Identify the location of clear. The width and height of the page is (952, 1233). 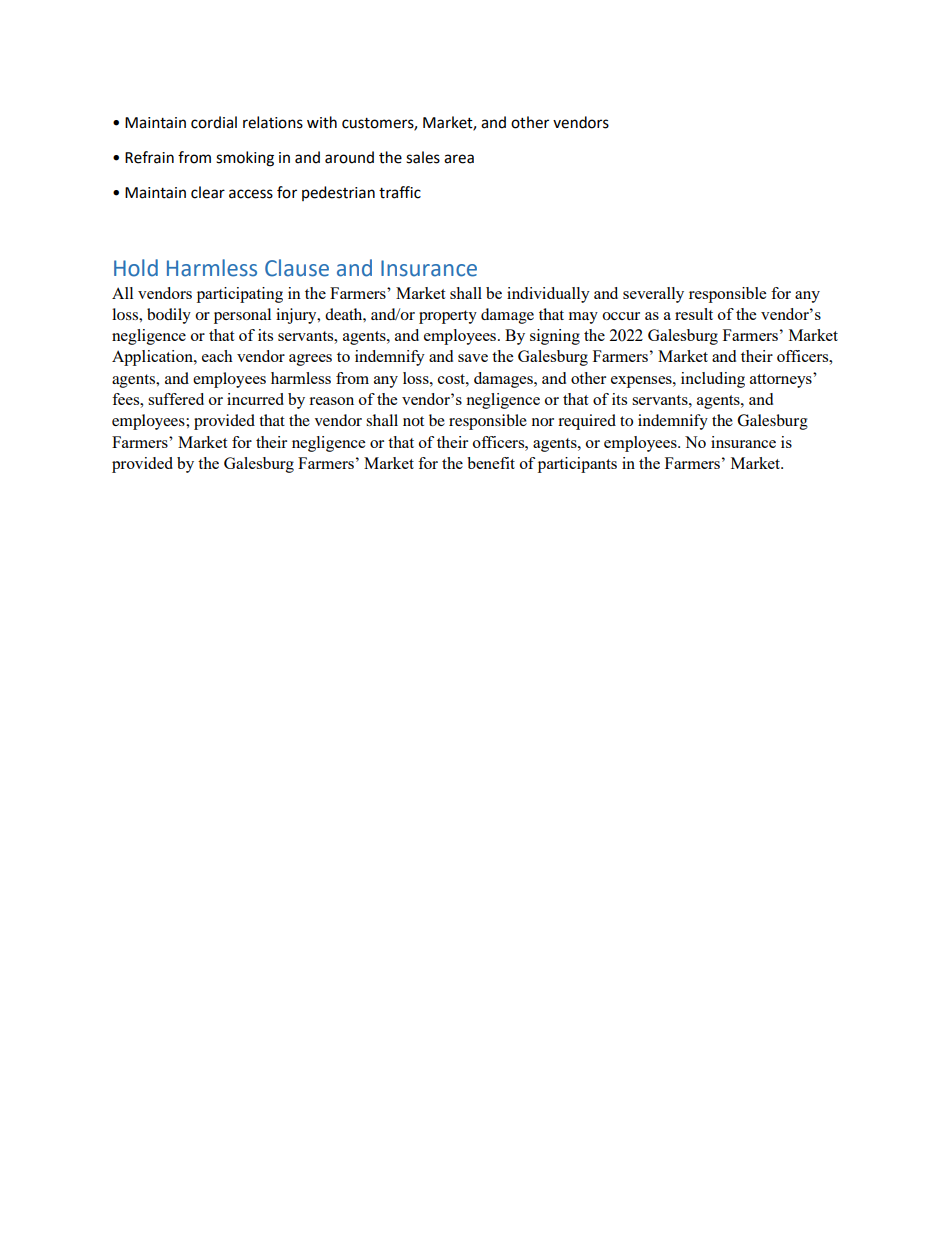
(208, 192).
